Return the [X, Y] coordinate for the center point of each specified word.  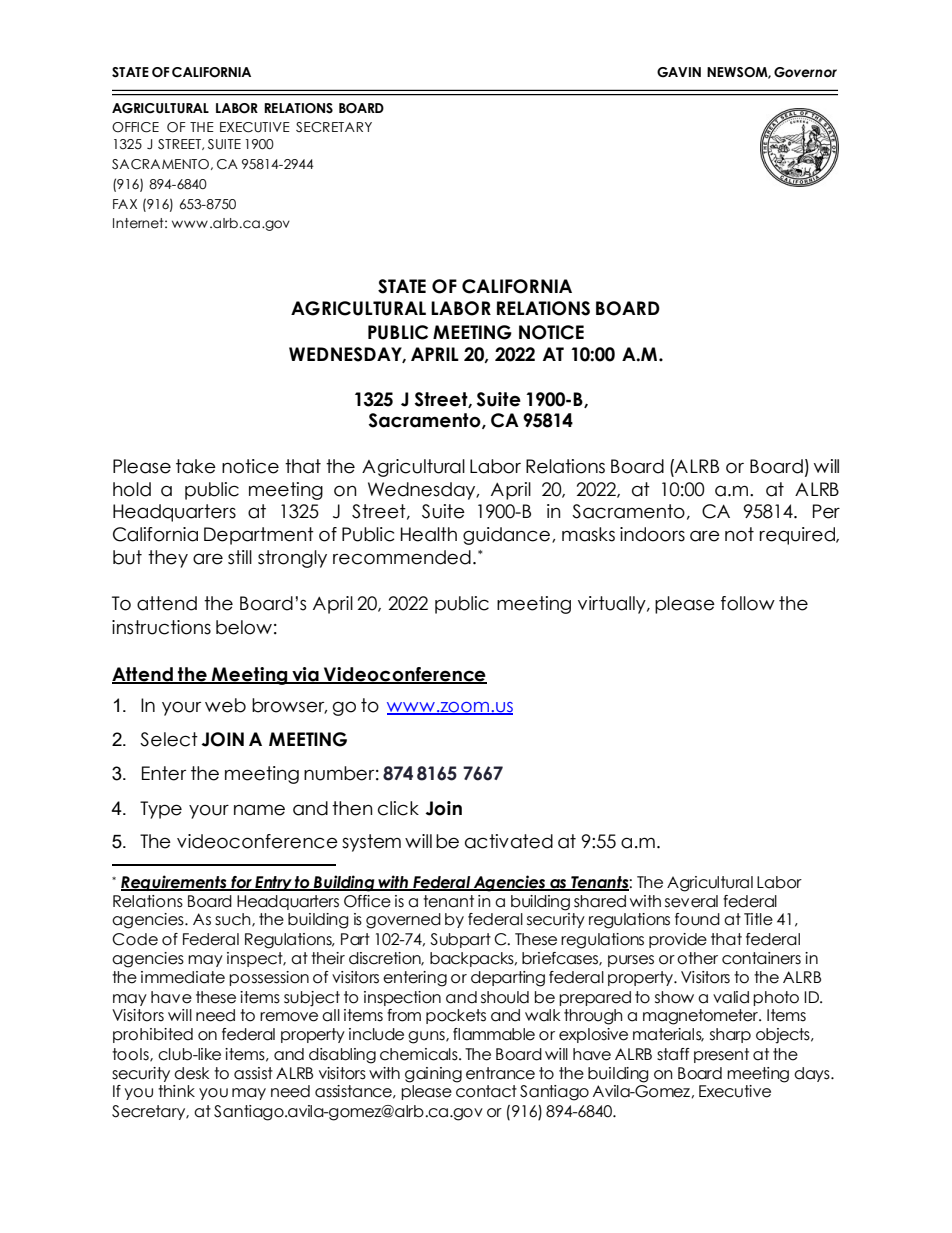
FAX [125, 204]
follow [748, 603]
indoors [652, 534]
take [196, 466]
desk [192, 1073]
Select [169, 739]
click [398, 808]
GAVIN [679, 72]
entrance [500, 1073]
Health [429, 534]
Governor [805, 72]
